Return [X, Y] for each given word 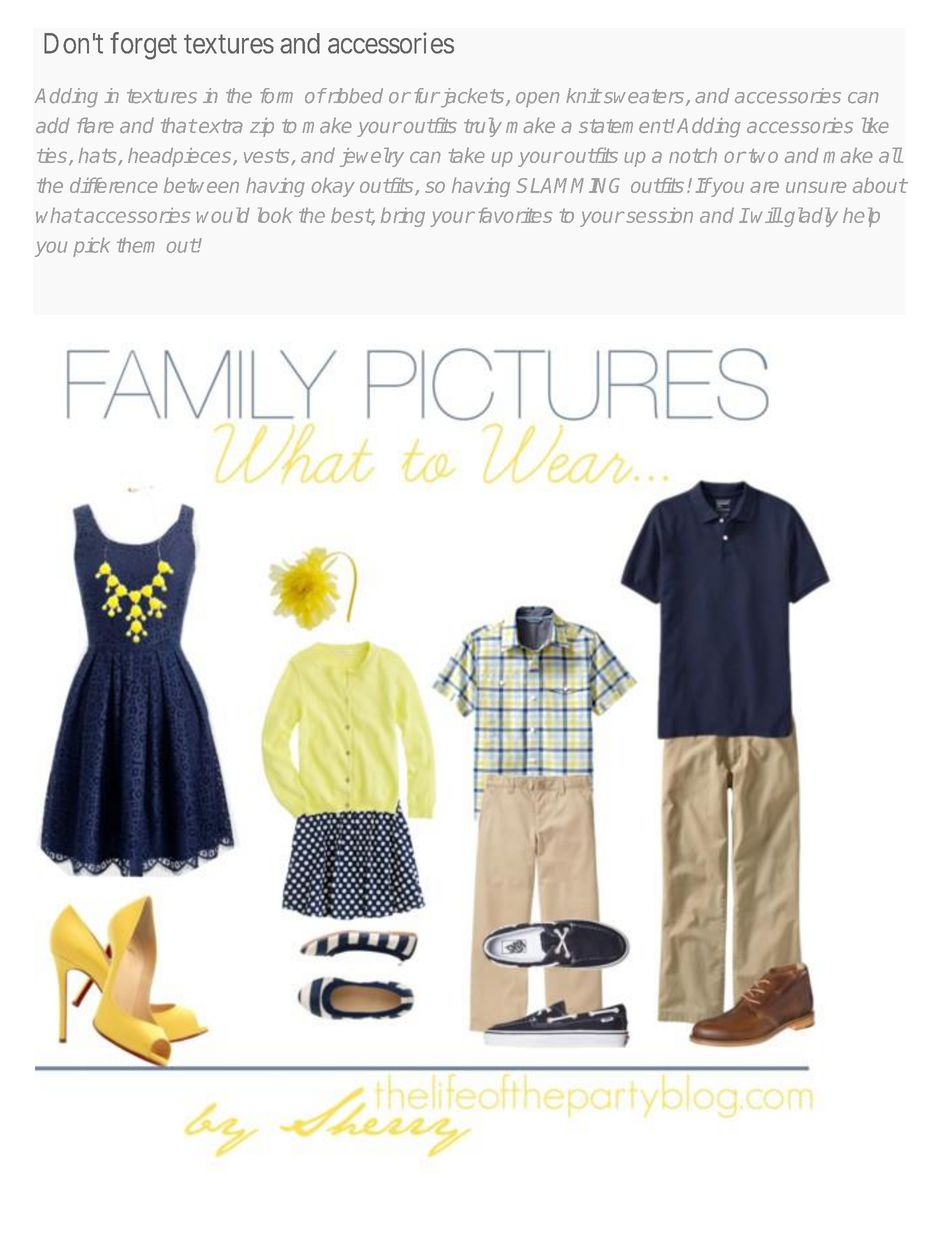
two [763, 155]
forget [143, 46]
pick [91, 247]
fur [427, 96]
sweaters [642, 96]
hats [99, 156]
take [466, 155]
